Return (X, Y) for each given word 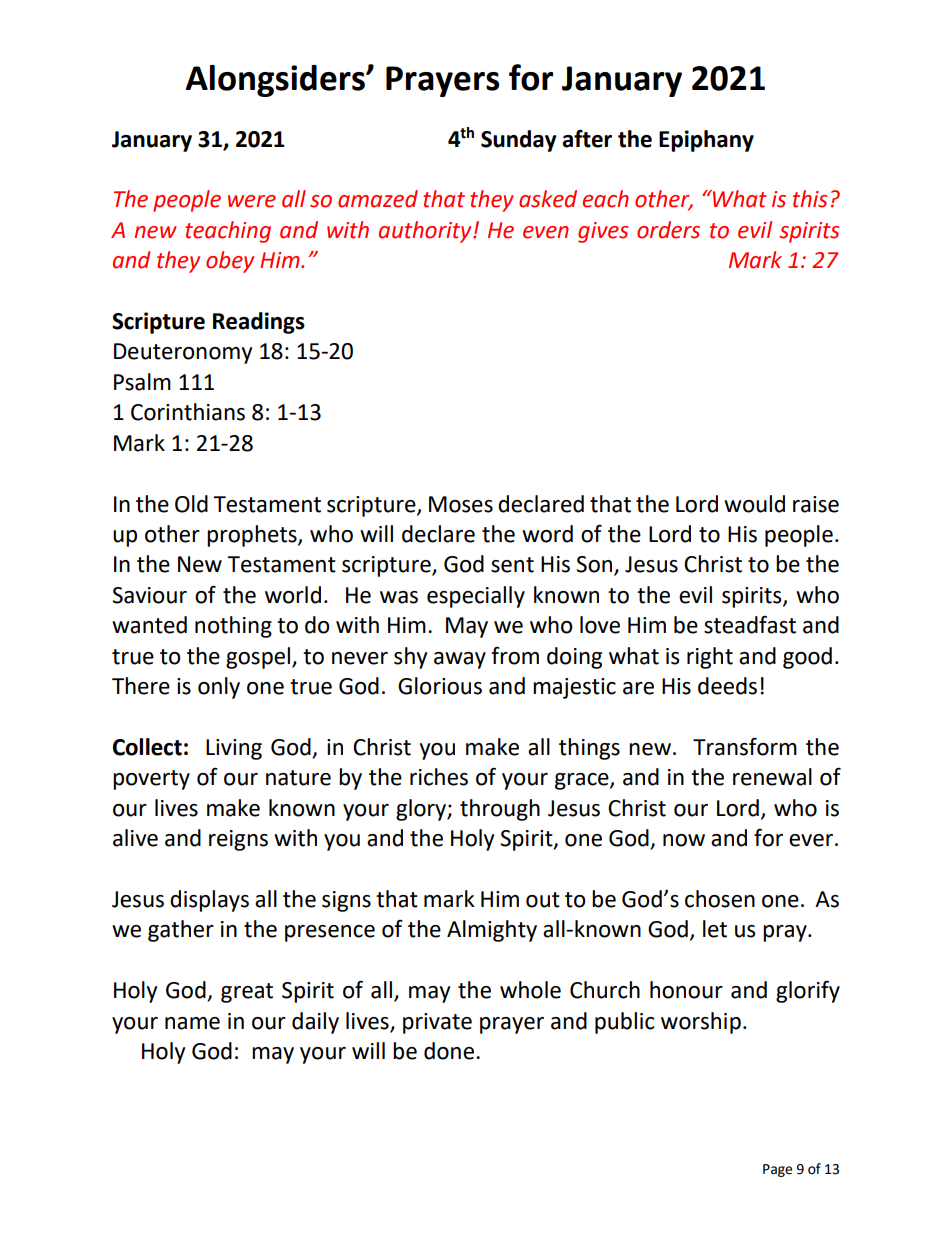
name (192, 1023)
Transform (745, 746)
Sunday (519, 141)
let (715, 929)
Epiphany (706, 141)
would (754, 504)
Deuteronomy (183, 353)
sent (512, 565)
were (252, 201)
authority (426, 232)
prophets (253, 536)
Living (234, 749)
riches (439, 777)
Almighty (492, 931)
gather (181, 931)
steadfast (750, 625)
